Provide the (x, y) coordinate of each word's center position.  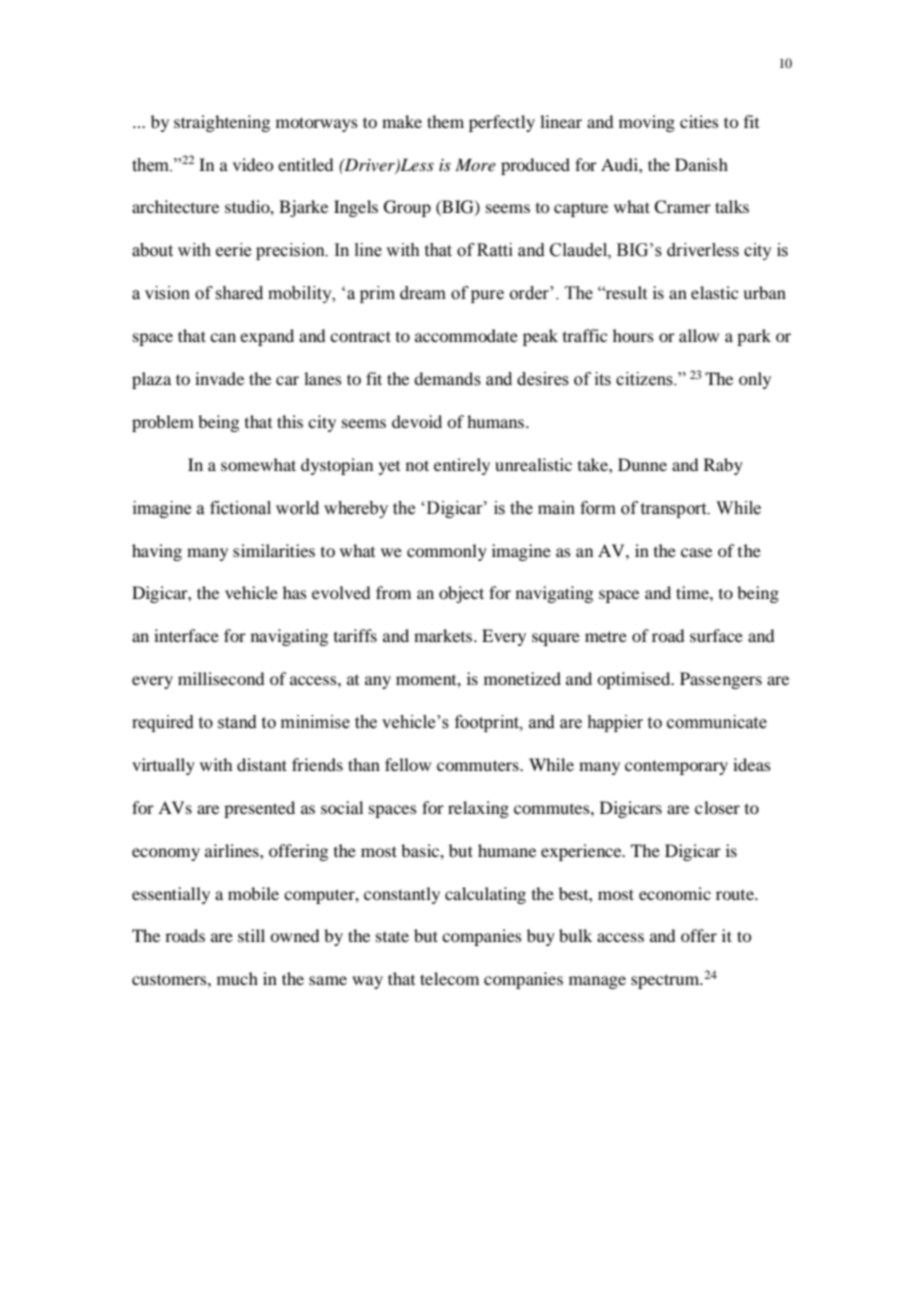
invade (219, 378)
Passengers (721, 680)
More (475, 164)
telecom (449, 978)
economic (675, 893)
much (237, 978)
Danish (701, 164)
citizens (645, 379)
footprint (488, 723)
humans (497, 421)
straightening (222, 123)
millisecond (221, 678)
